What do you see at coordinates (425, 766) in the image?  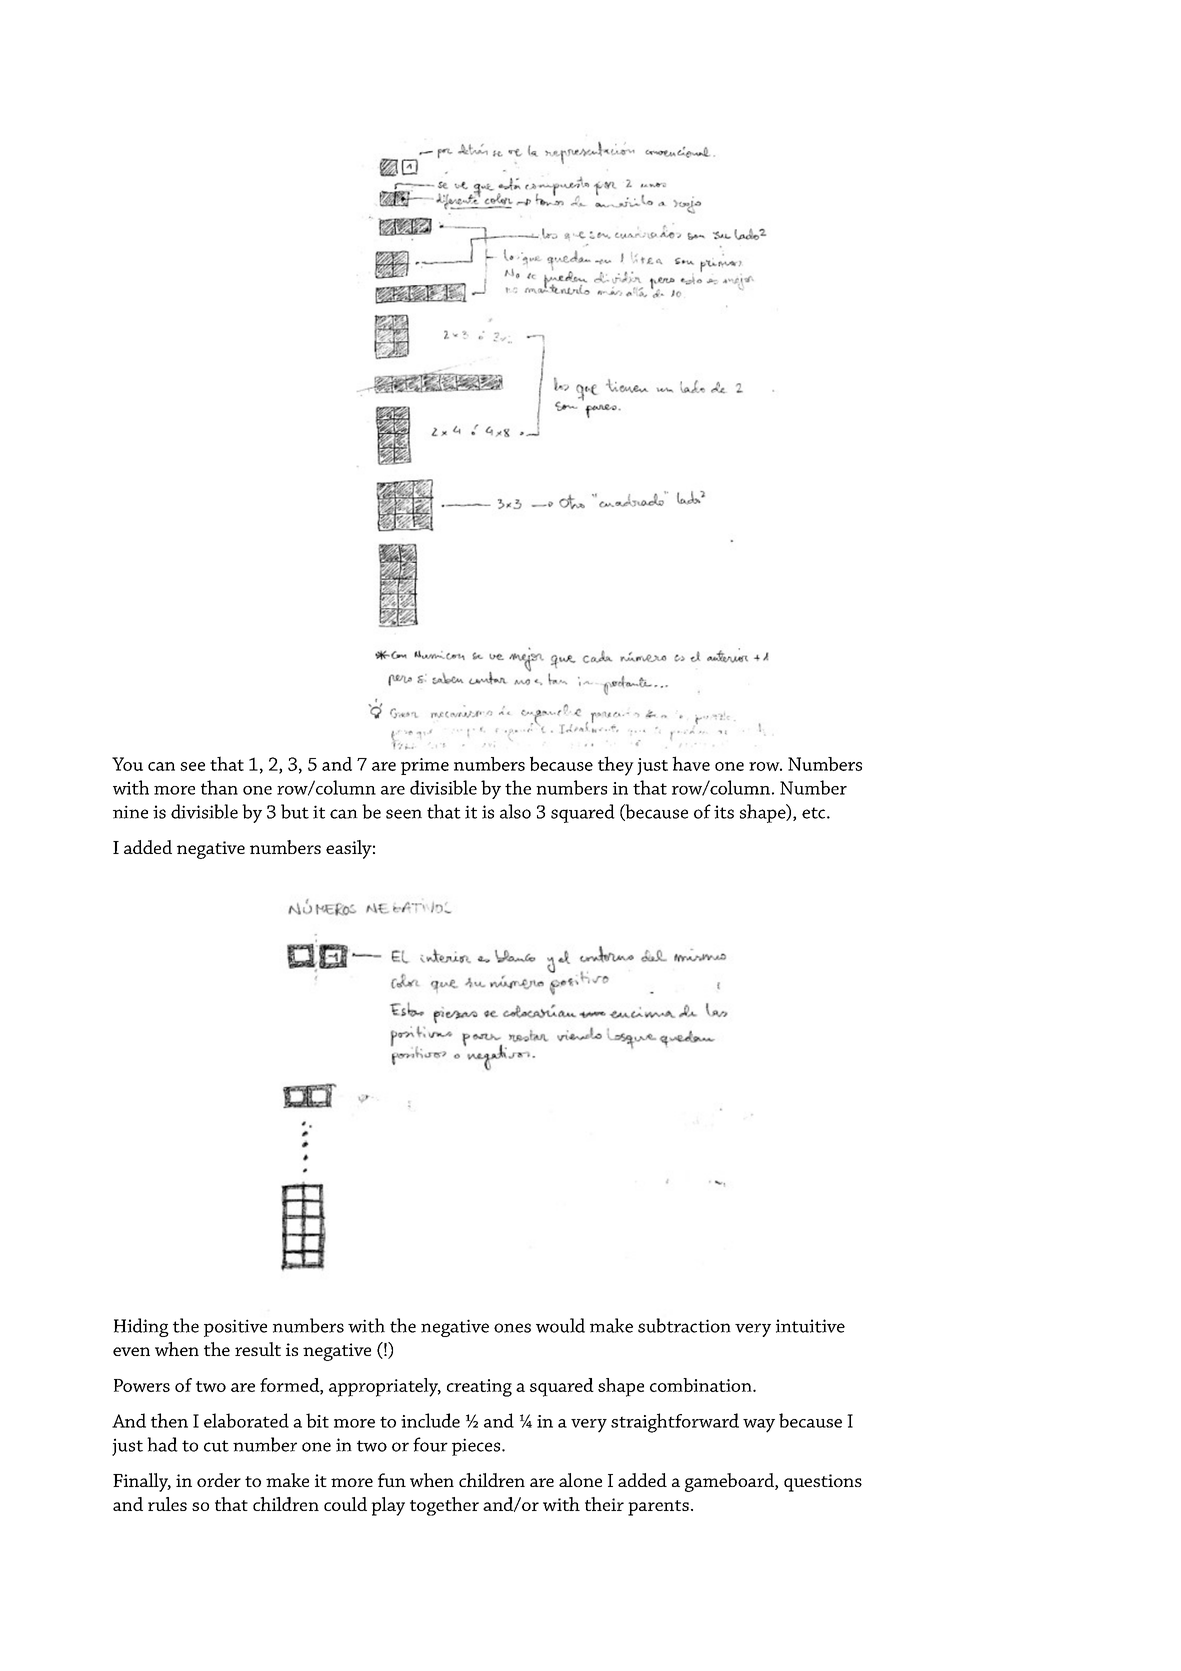 I see `prime` at bounding box center [425, 766].
